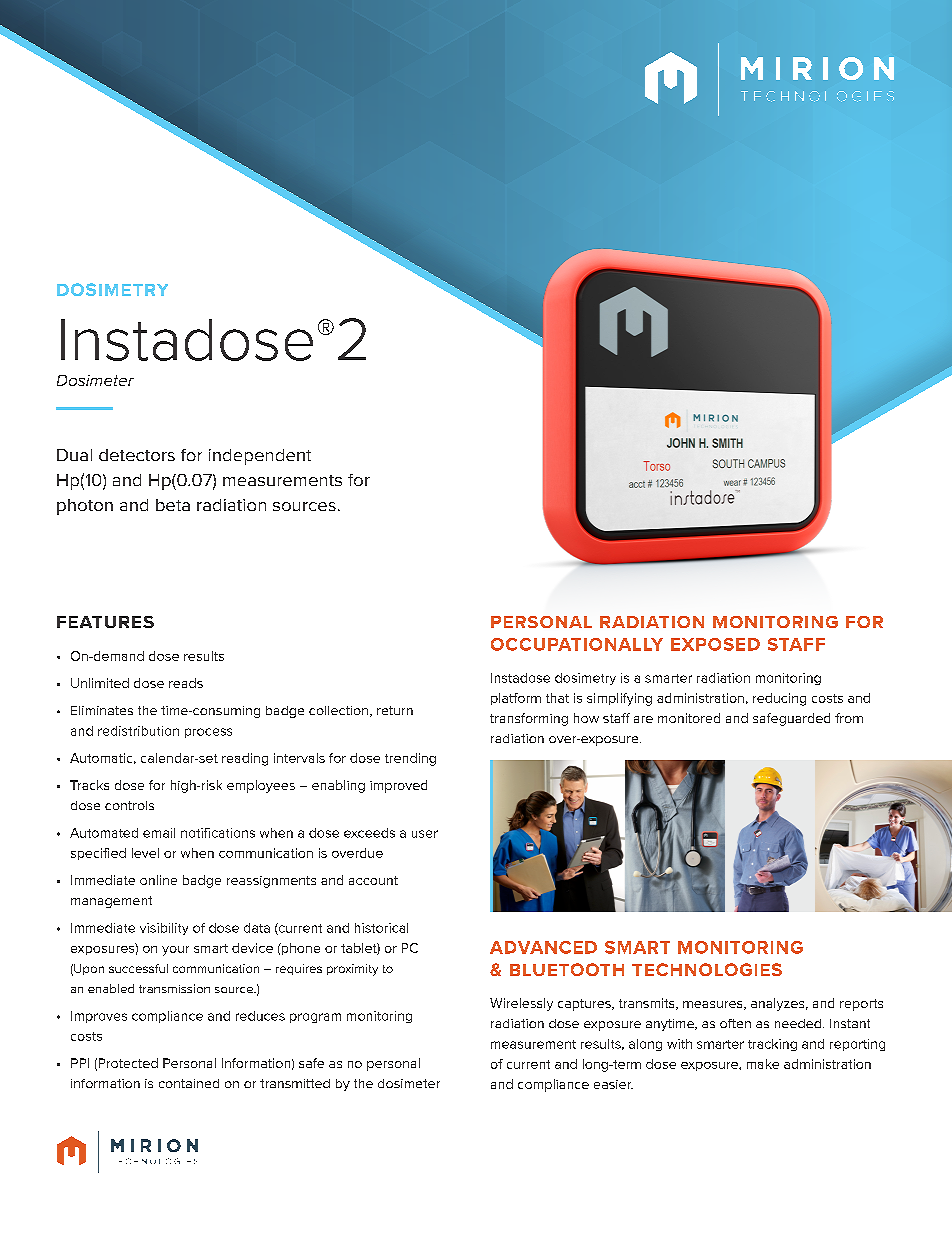 The width and height of the image is (952, 1233). Describe the element at coordinates (410, 759) in the image. I see `trending` at that location.
